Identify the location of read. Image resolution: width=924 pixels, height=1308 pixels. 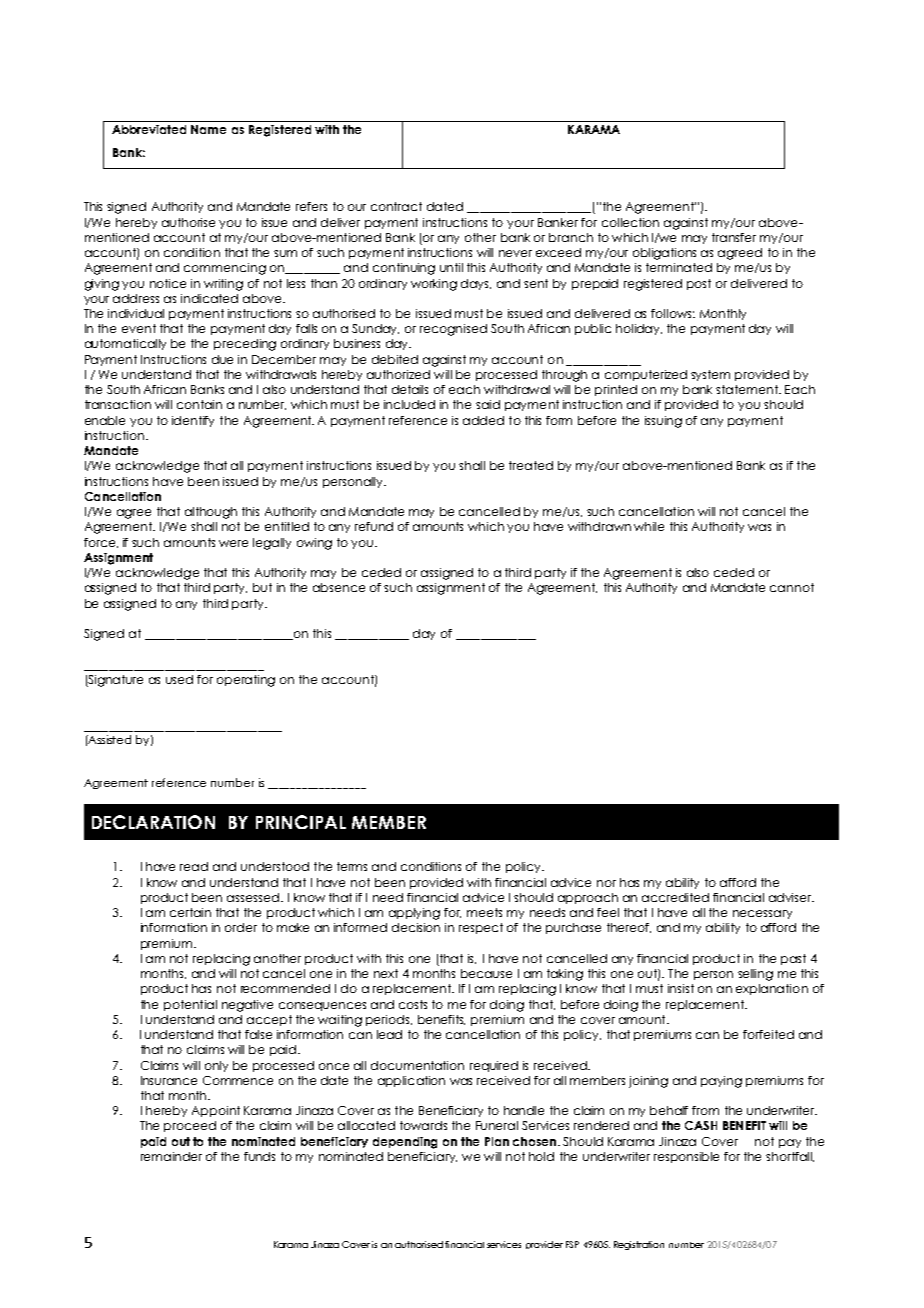
(194, 866).
